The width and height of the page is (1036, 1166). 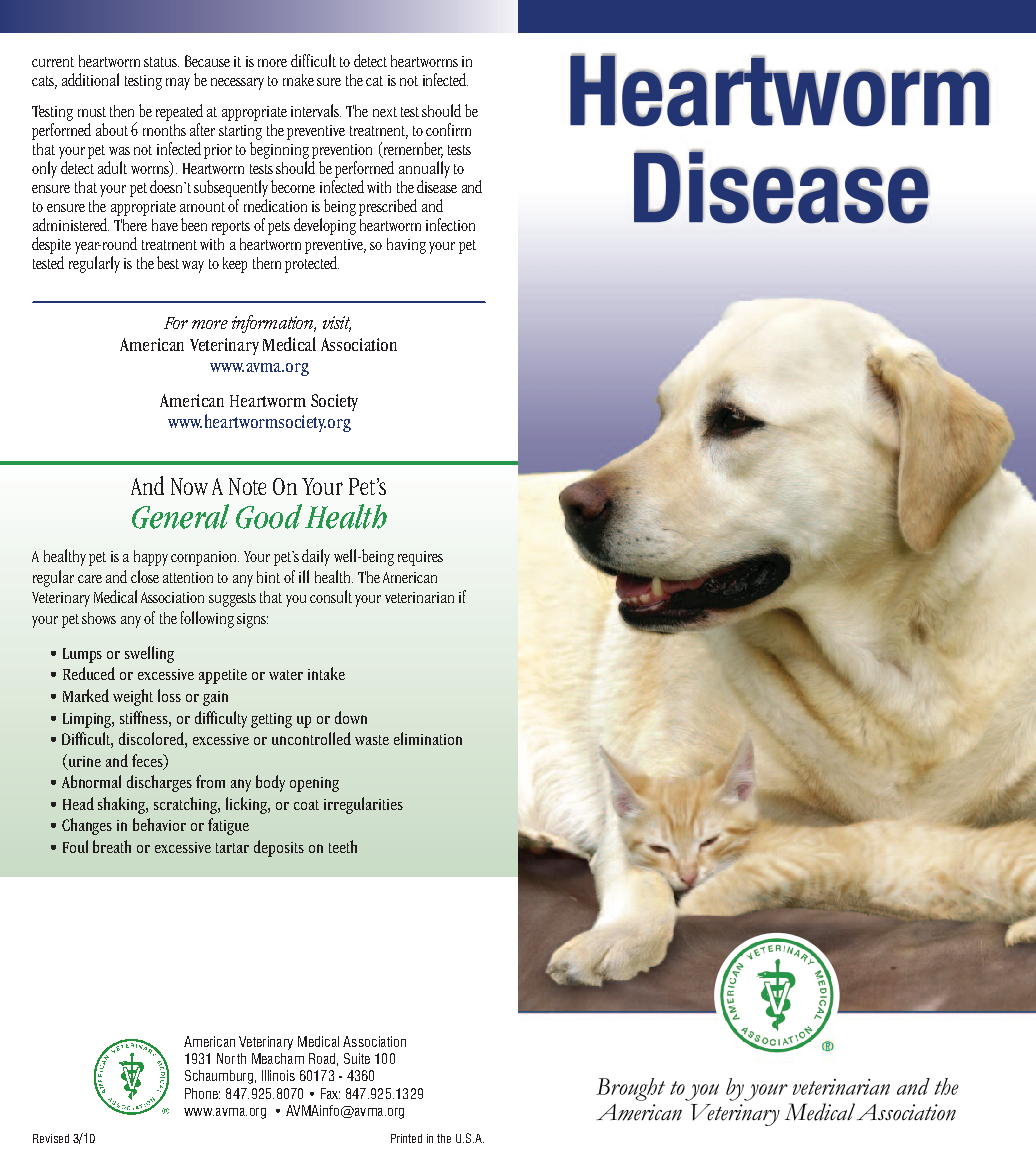 I want to click on veterinarian, so click(x=419, y=597).
